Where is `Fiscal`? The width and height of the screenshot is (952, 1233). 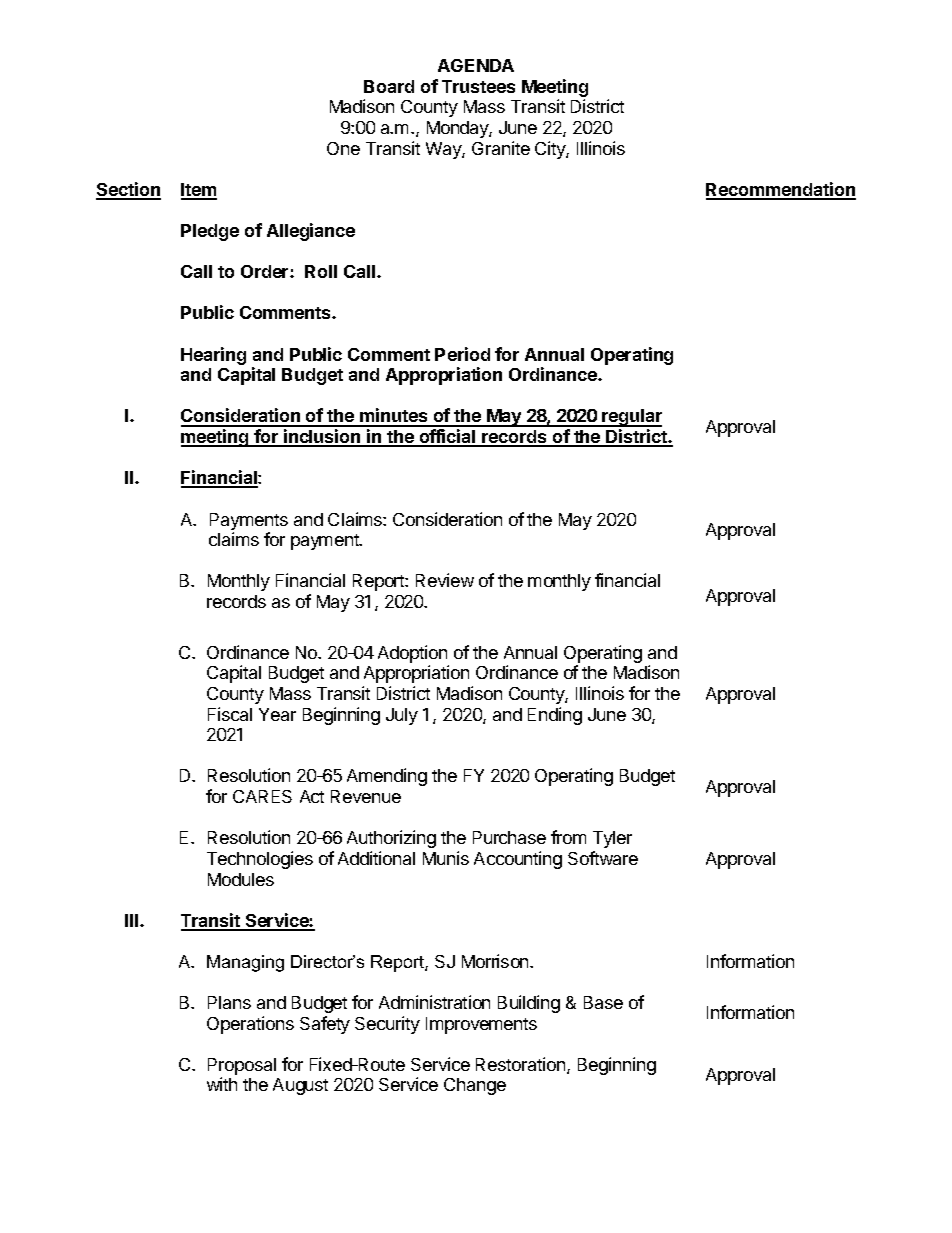 Fiscal is located at coordinates (230, 714).
